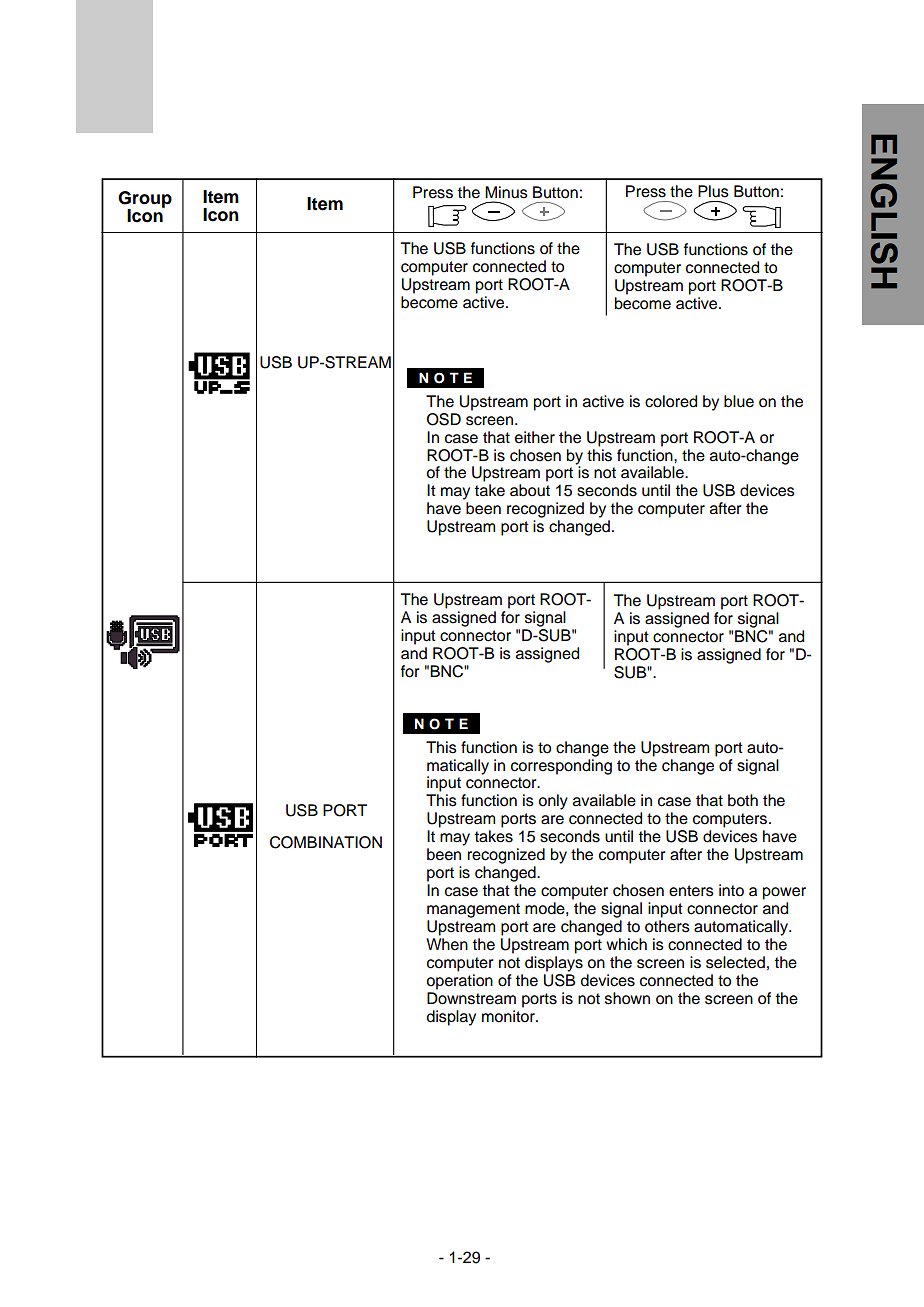 Image resolution: width=924 pixels, height=1307 pixels. Describe the element at coordinates (739, 401) in the document. I see `blue` at that location.
